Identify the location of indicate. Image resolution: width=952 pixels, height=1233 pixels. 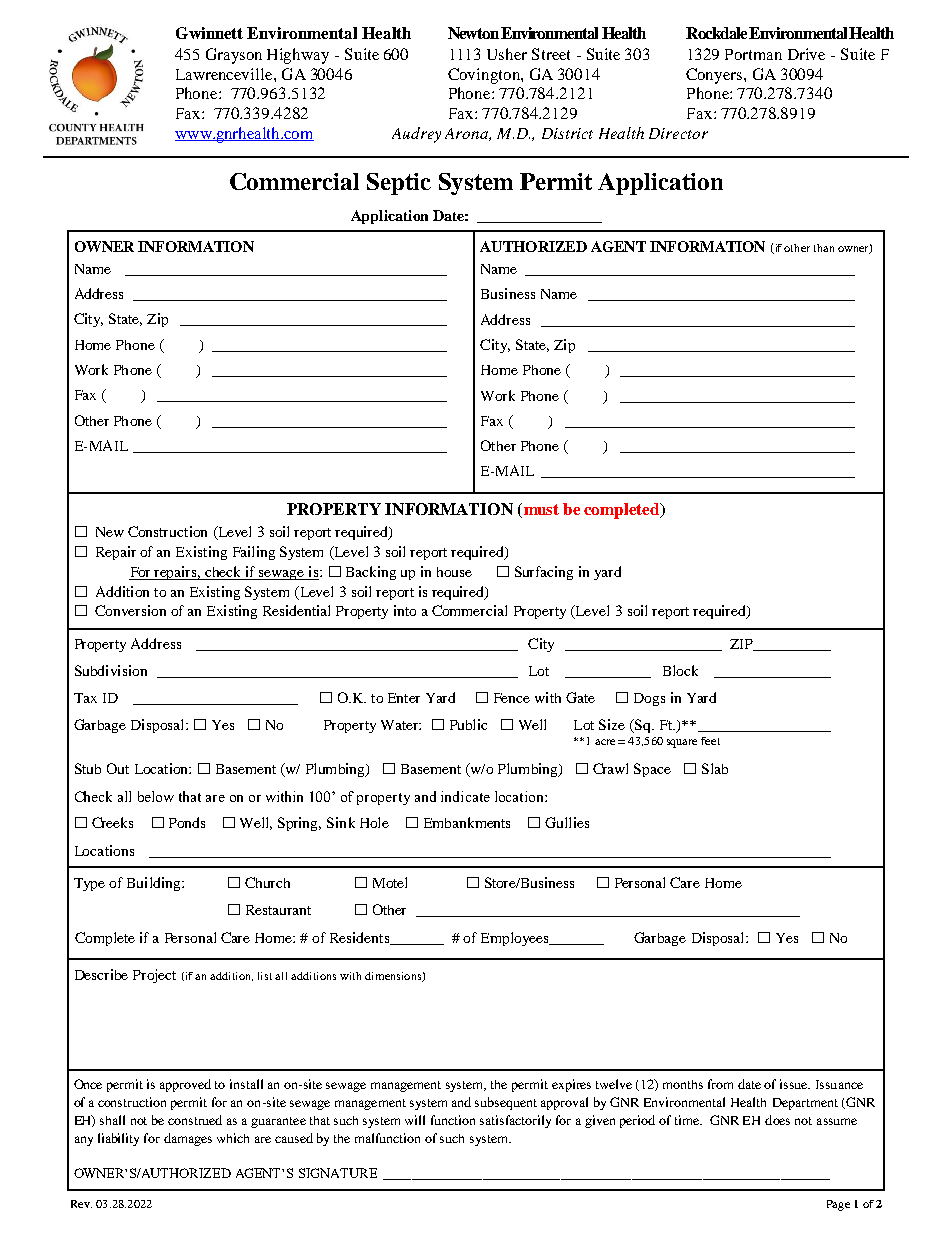
(465, 796).
